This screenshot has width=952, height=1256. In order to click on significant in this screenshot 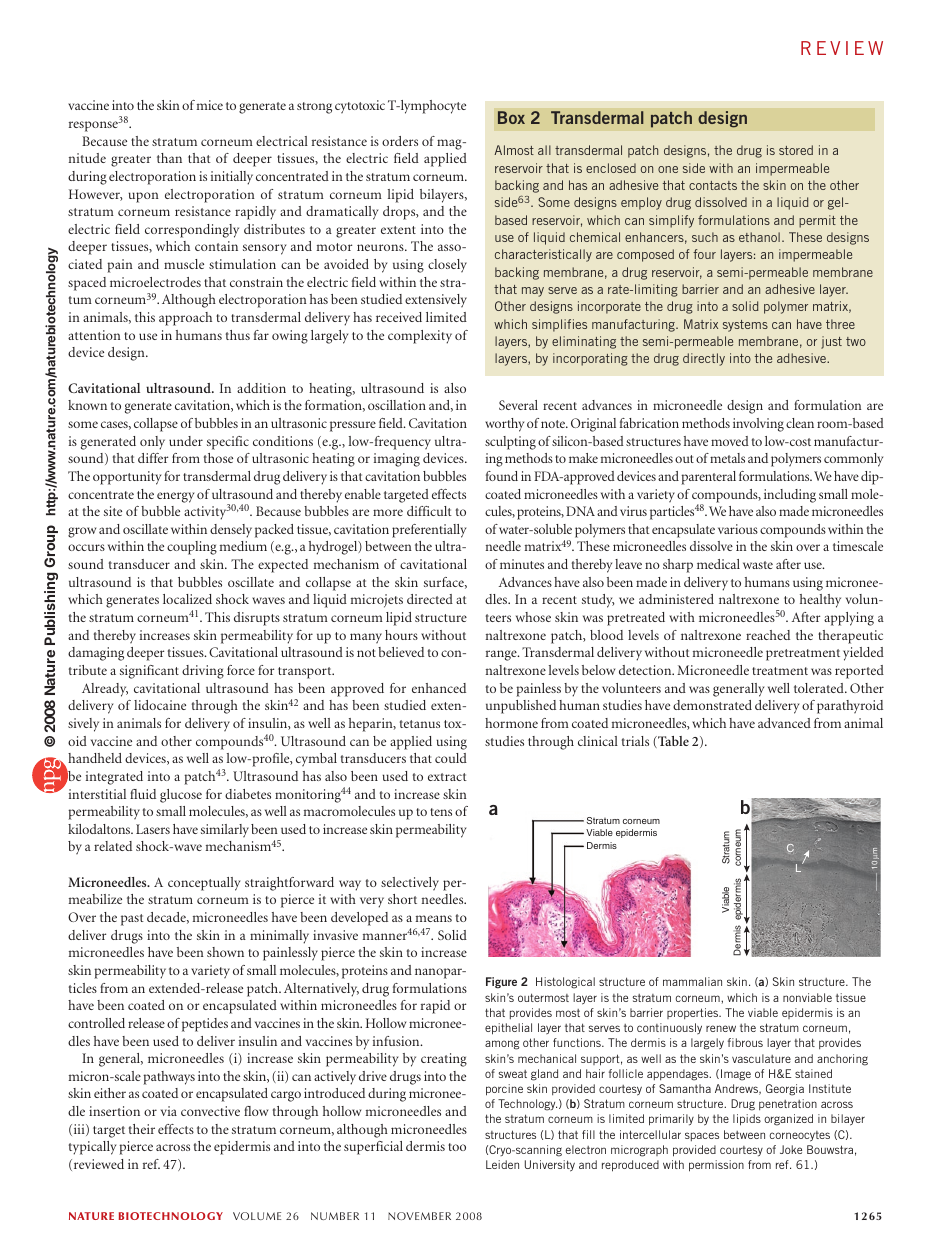, I will do `click(149, 672)`.
